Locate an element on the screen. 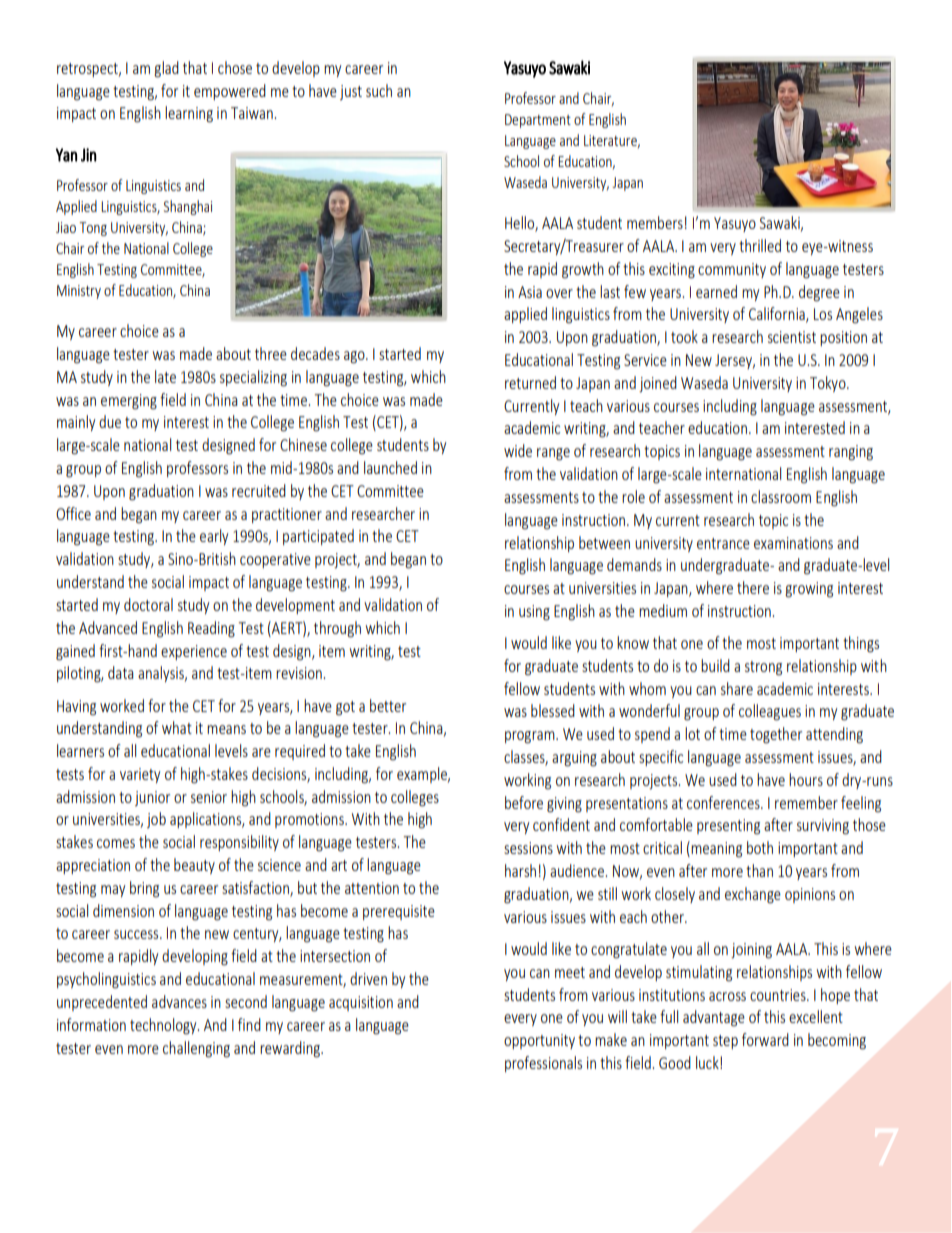 The image size is (952, 1233). there is located at coordinates (753, 587).
